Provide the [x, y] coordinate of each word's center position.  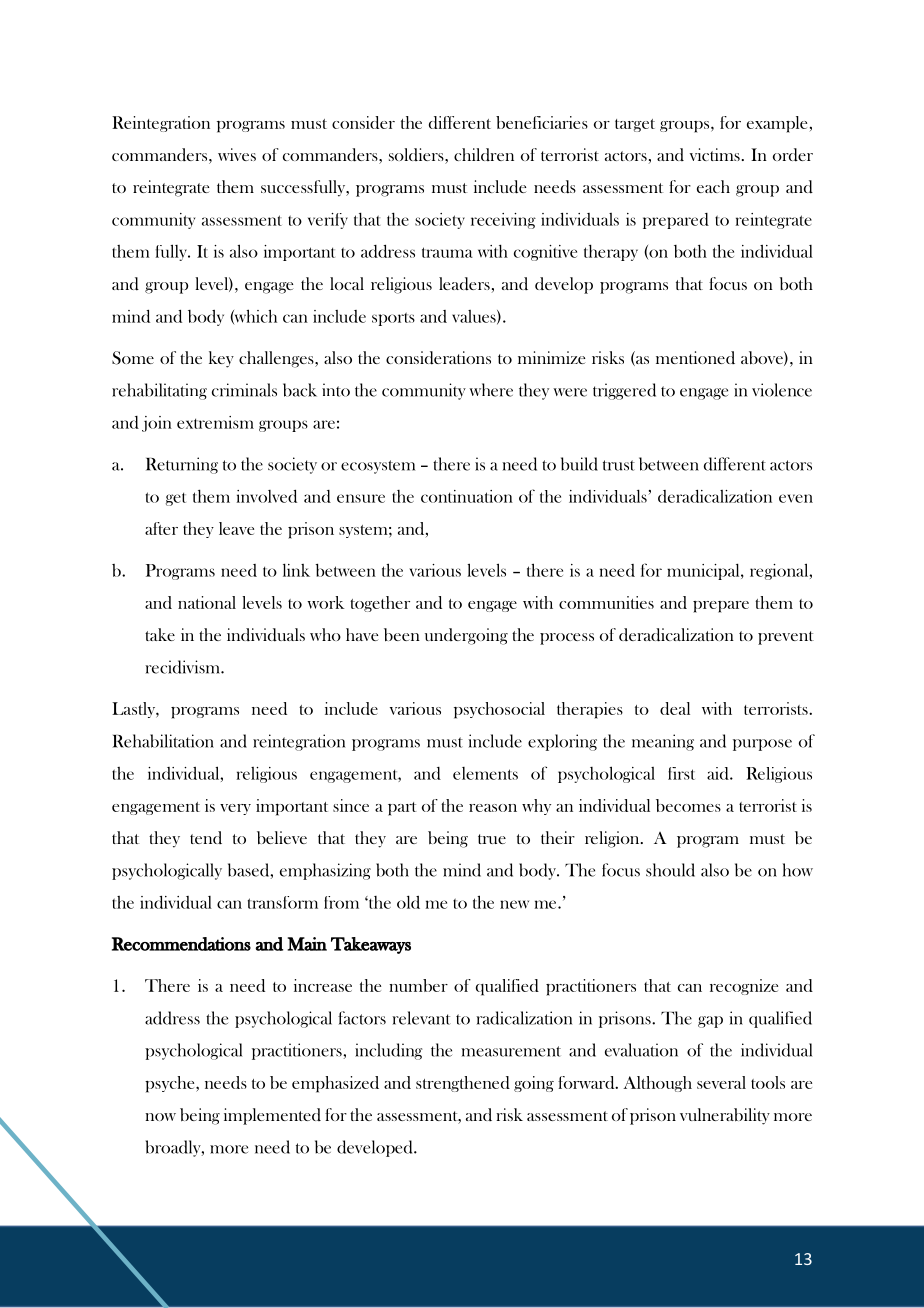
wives [237, 154]
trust [619, 465]
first [681, 773]
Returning [182, 465]
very [235, 809]
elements [485, 773]
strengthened [463, 1084]
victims [715, 154]
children [484, 154]
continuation [467, 496]
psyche [171, 1084]
